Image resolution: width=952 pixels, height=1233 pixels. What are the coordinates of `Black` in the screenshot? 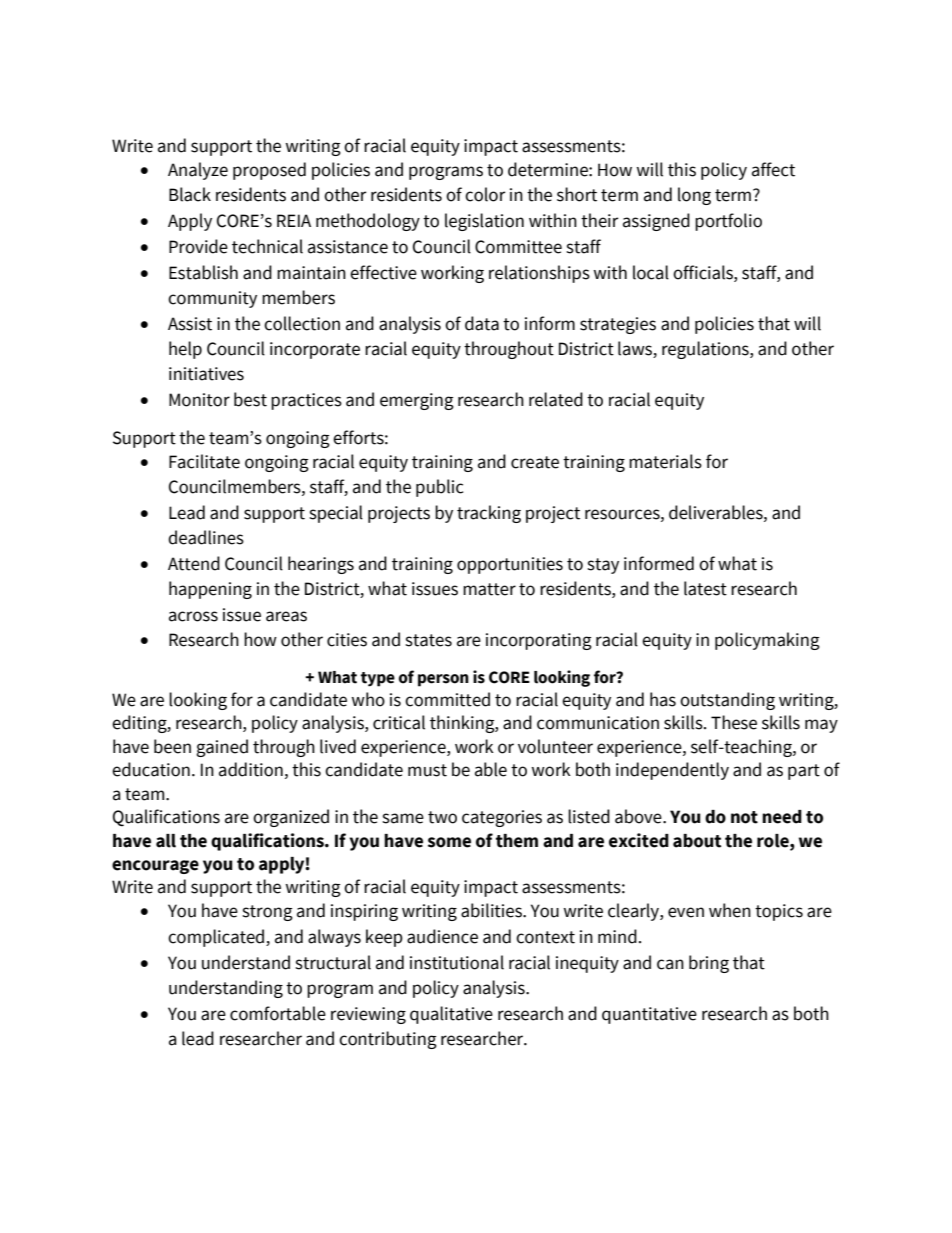 It's located at (190, 194).
